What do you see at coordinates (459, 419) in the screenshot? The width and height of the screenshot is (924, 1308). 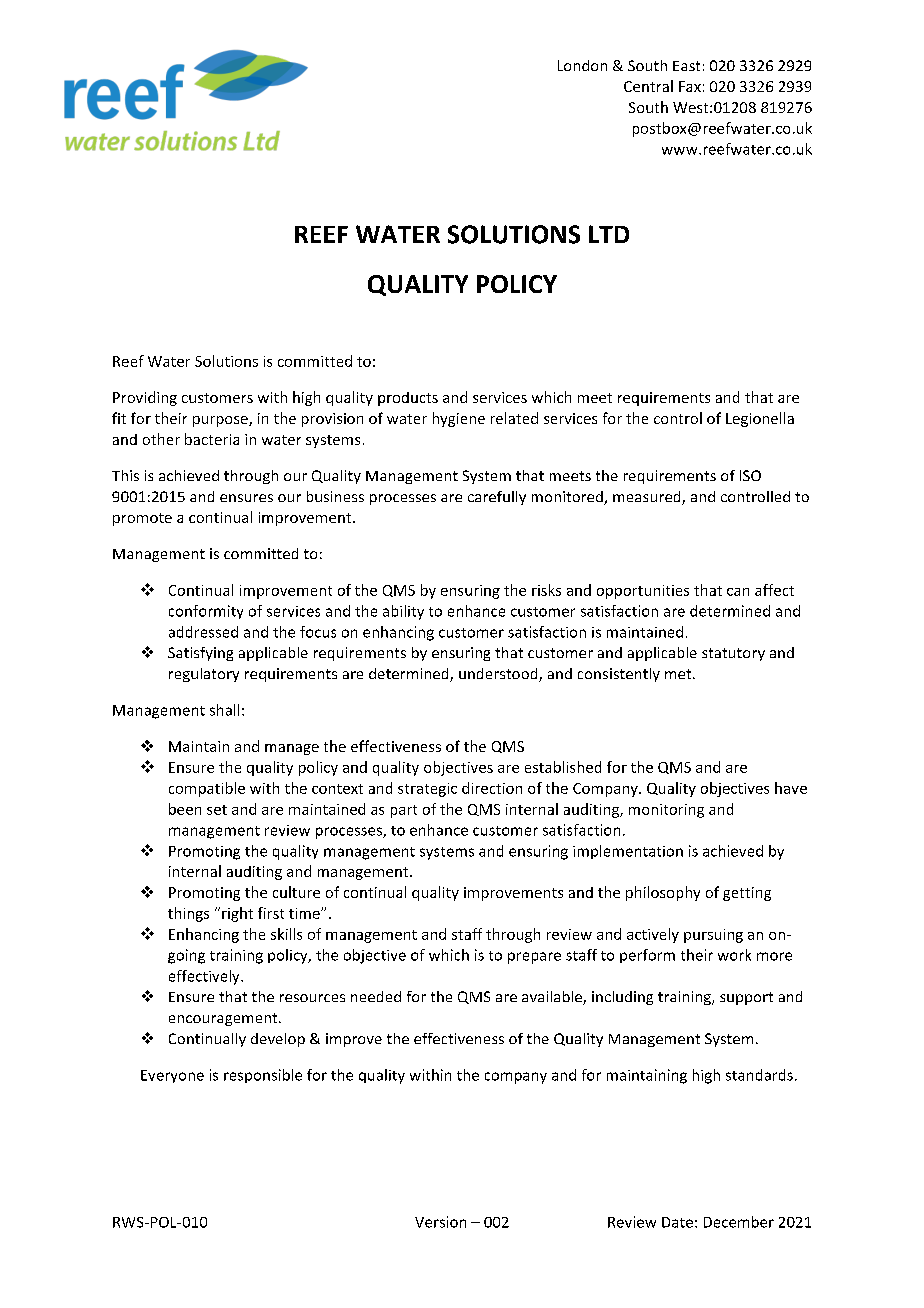 I see `hygiene` at bounding box center [459, 419].
